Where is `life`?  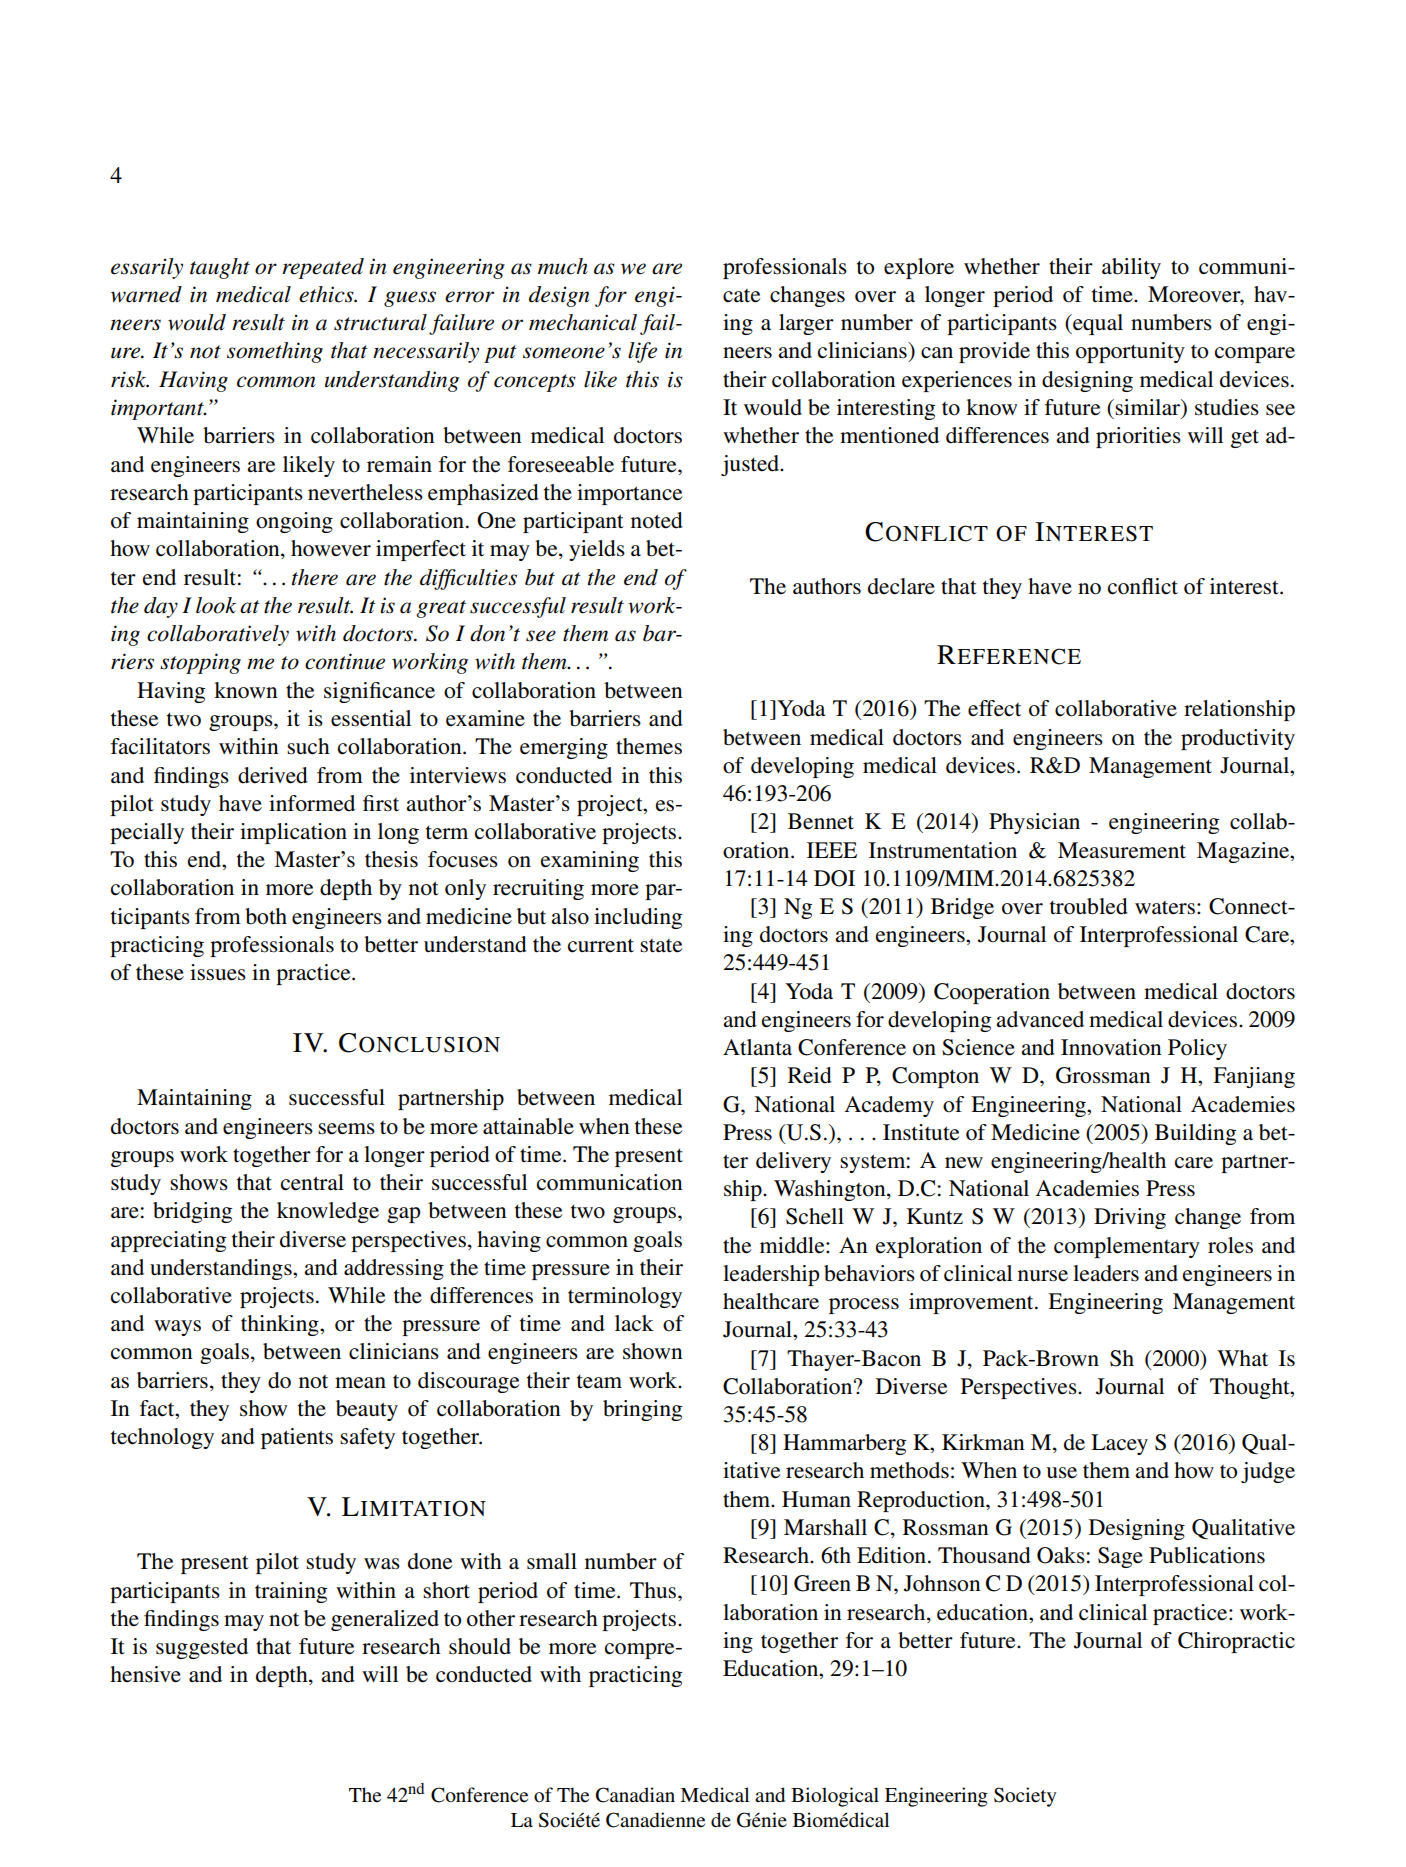
life is located at coordinates (642, 352).
